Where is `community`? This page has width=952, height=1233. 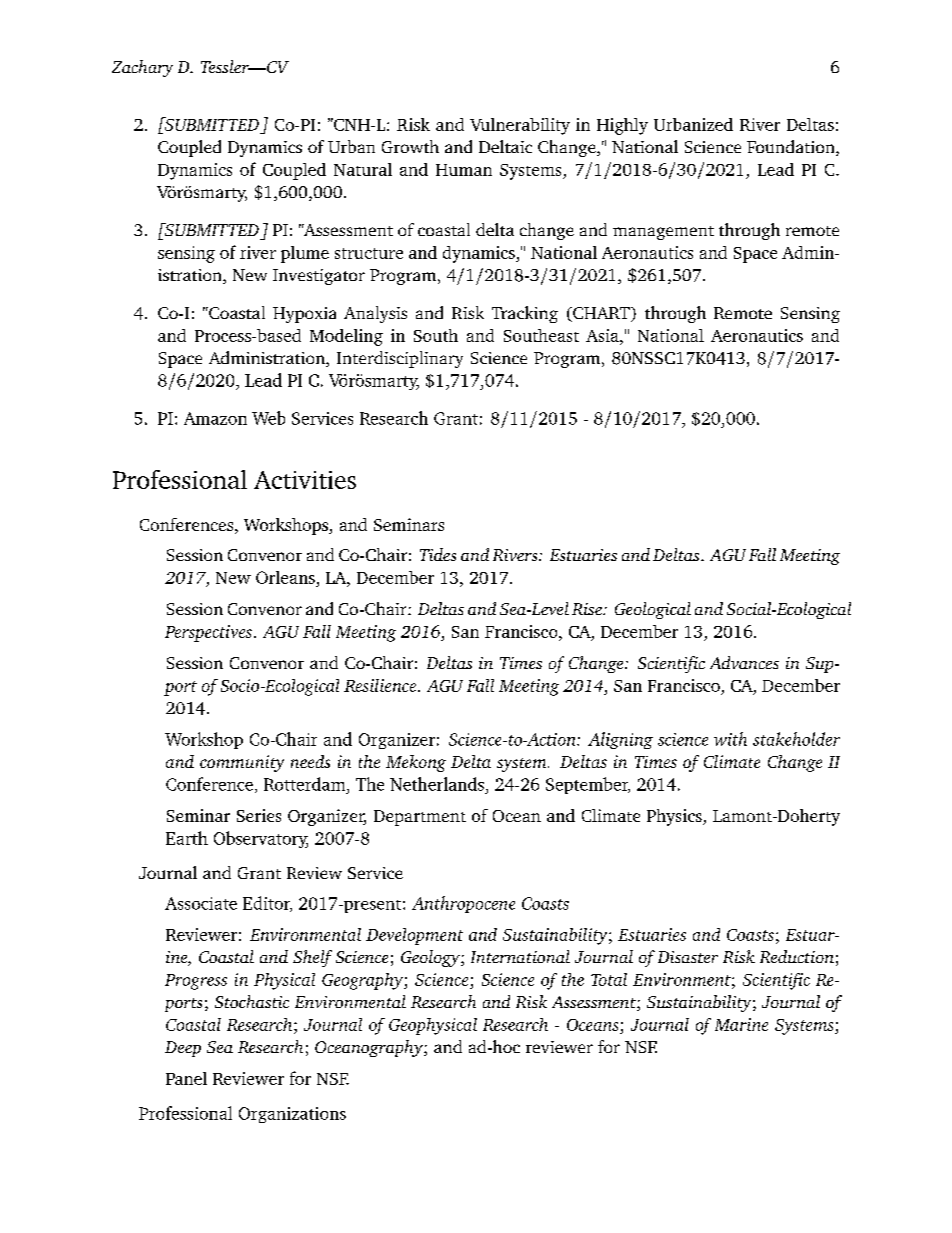 community is located at coordinates (242, 763).
